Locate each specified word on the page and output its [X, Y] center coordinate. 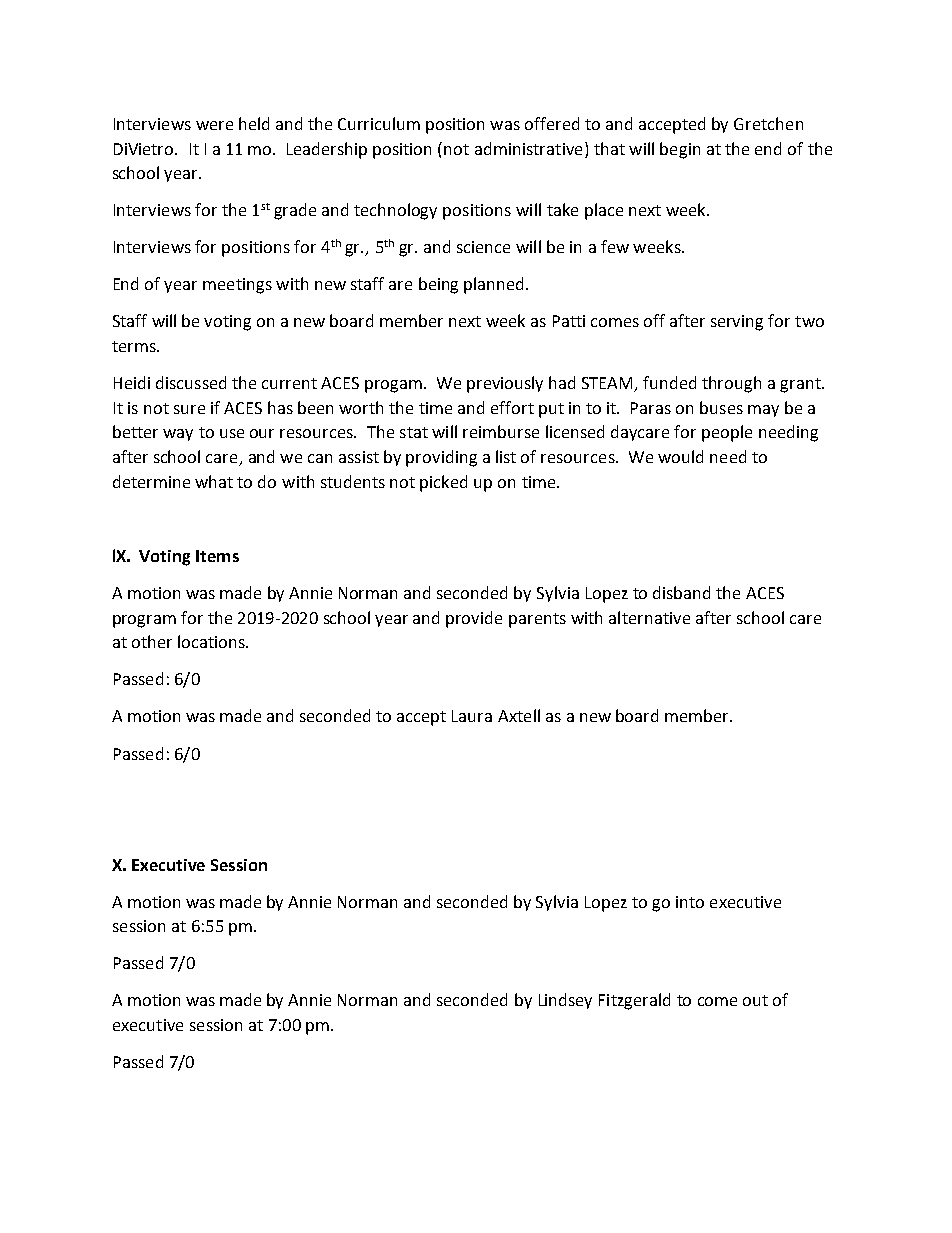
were [214, 125]
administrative [528, 148]
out [755, 1000]
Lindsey [565, 1001]
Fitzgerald [634, 1001]
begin [680, 150]
